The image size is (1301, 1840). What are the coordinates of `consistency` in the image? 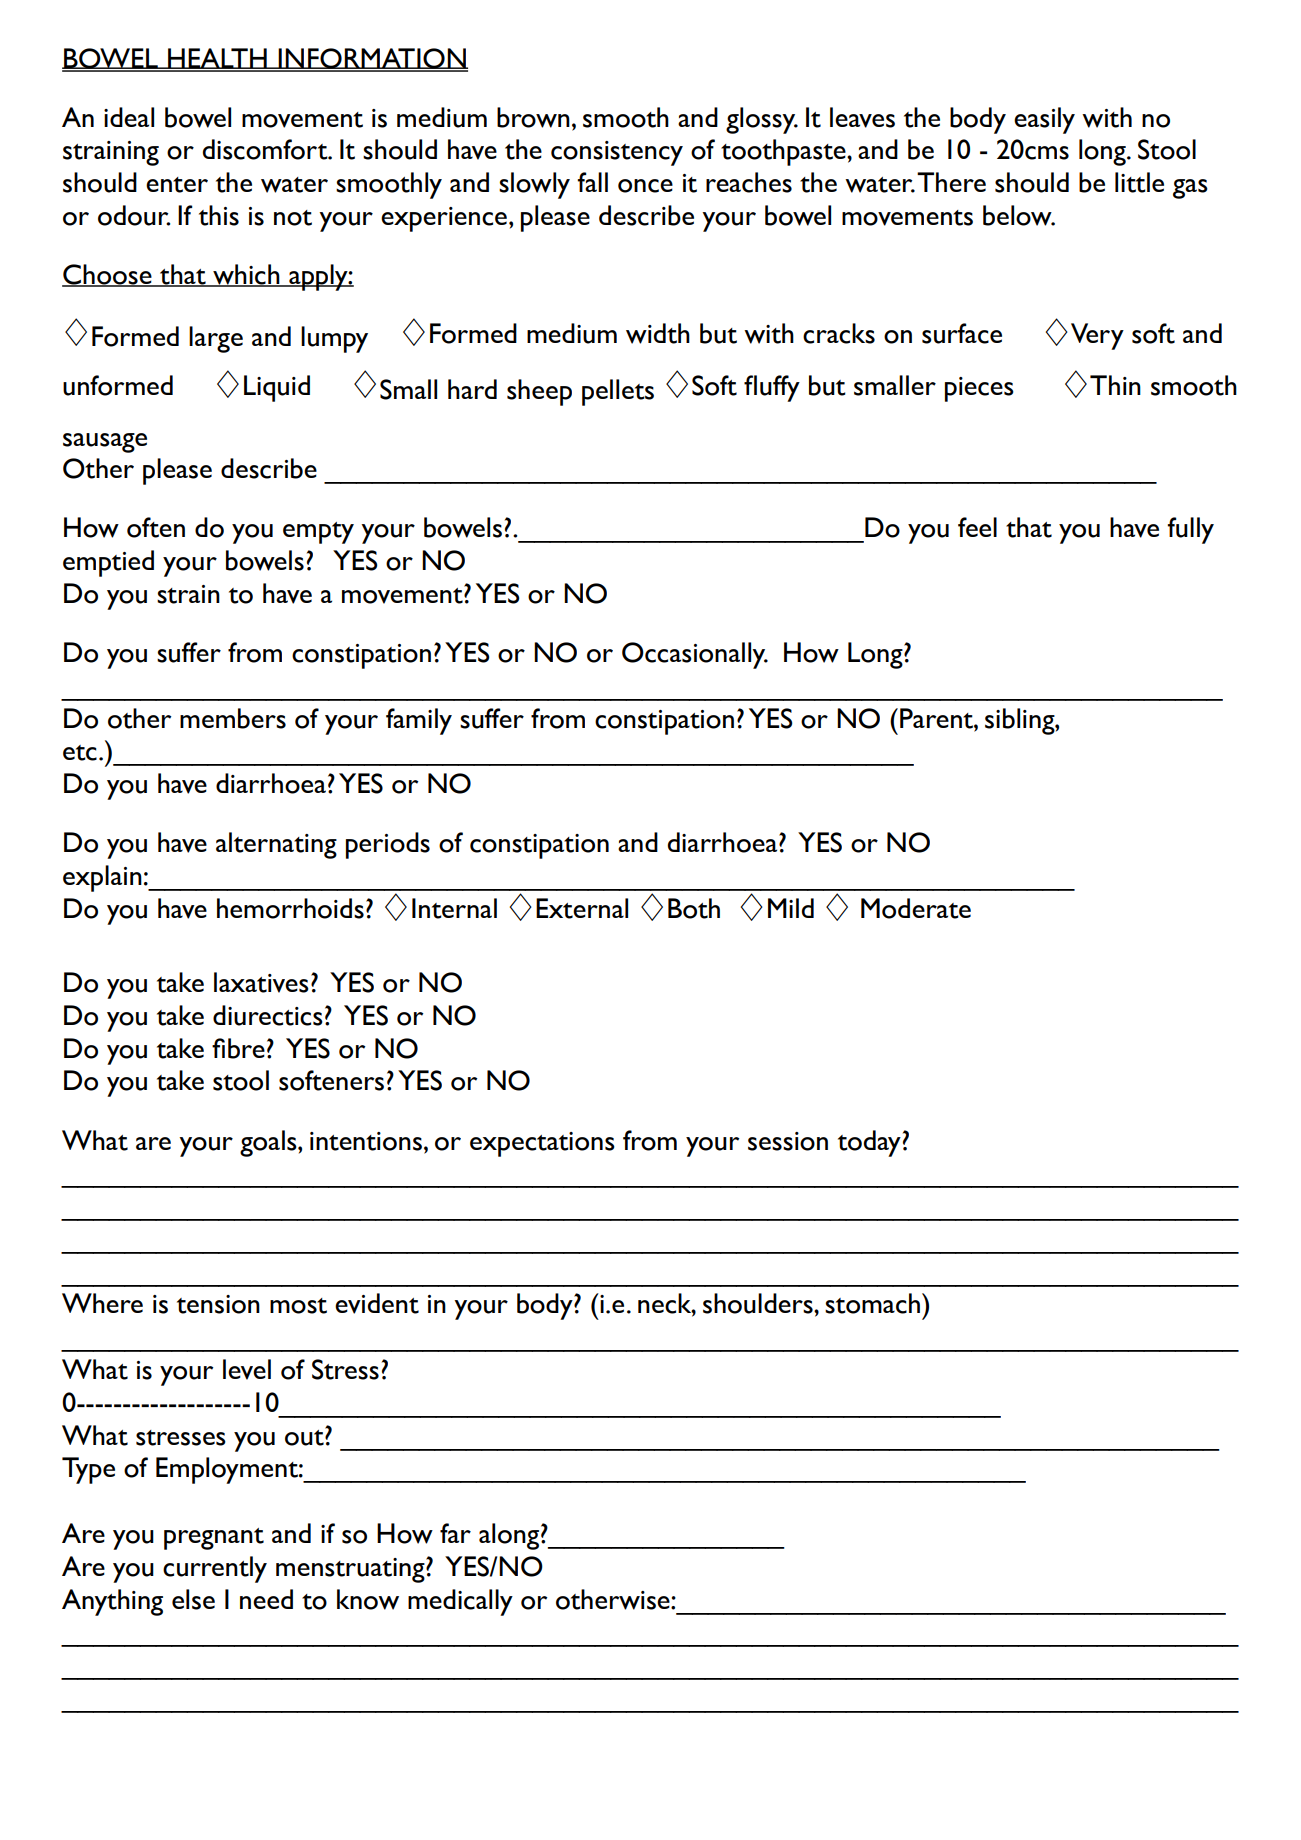 It's located at (617, 153).
